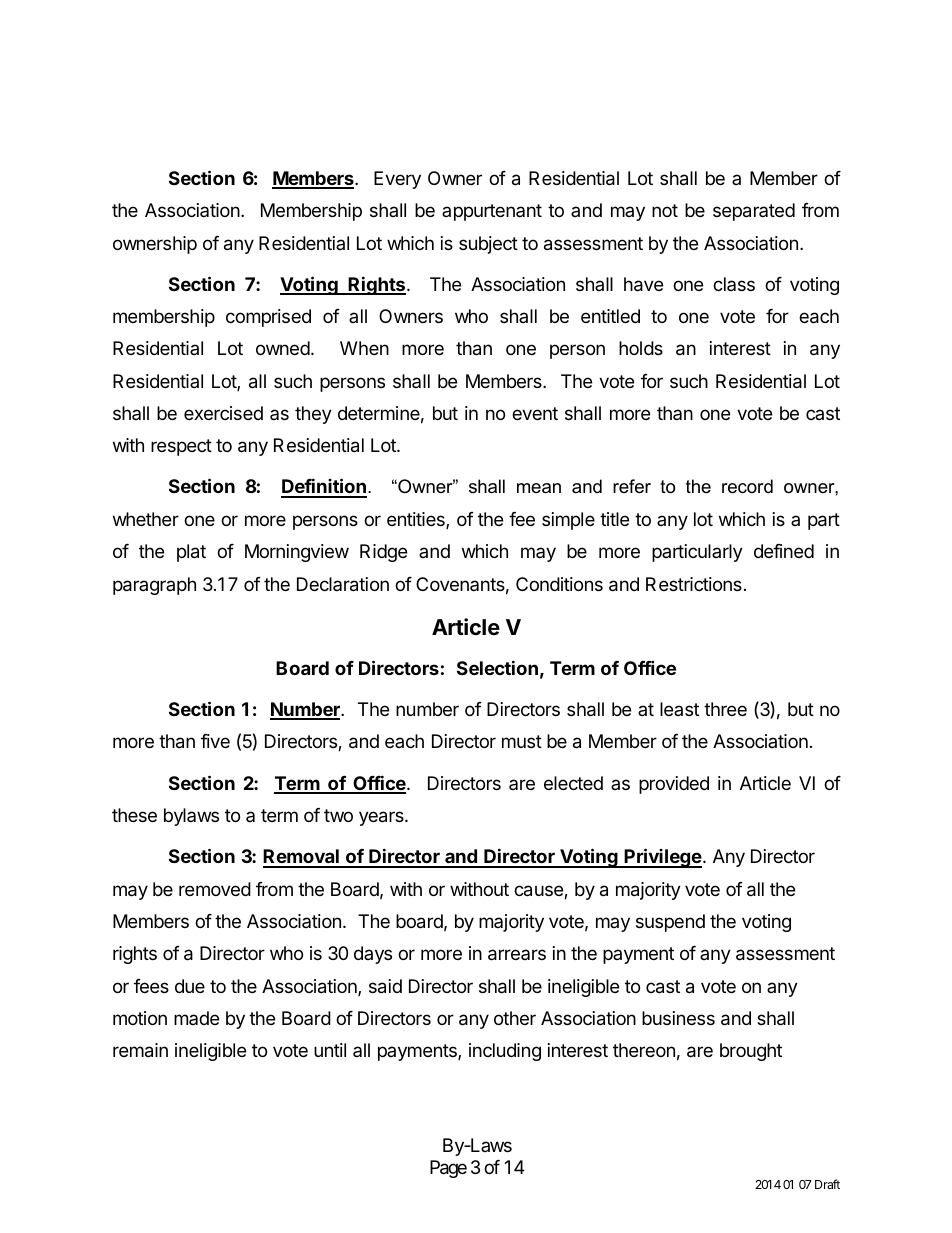 This screenshot has height=1233, width=952. What do you see at coordinates (497, 667) in the screenshot?
I see `Selection` at bounding box center [497, 667].
